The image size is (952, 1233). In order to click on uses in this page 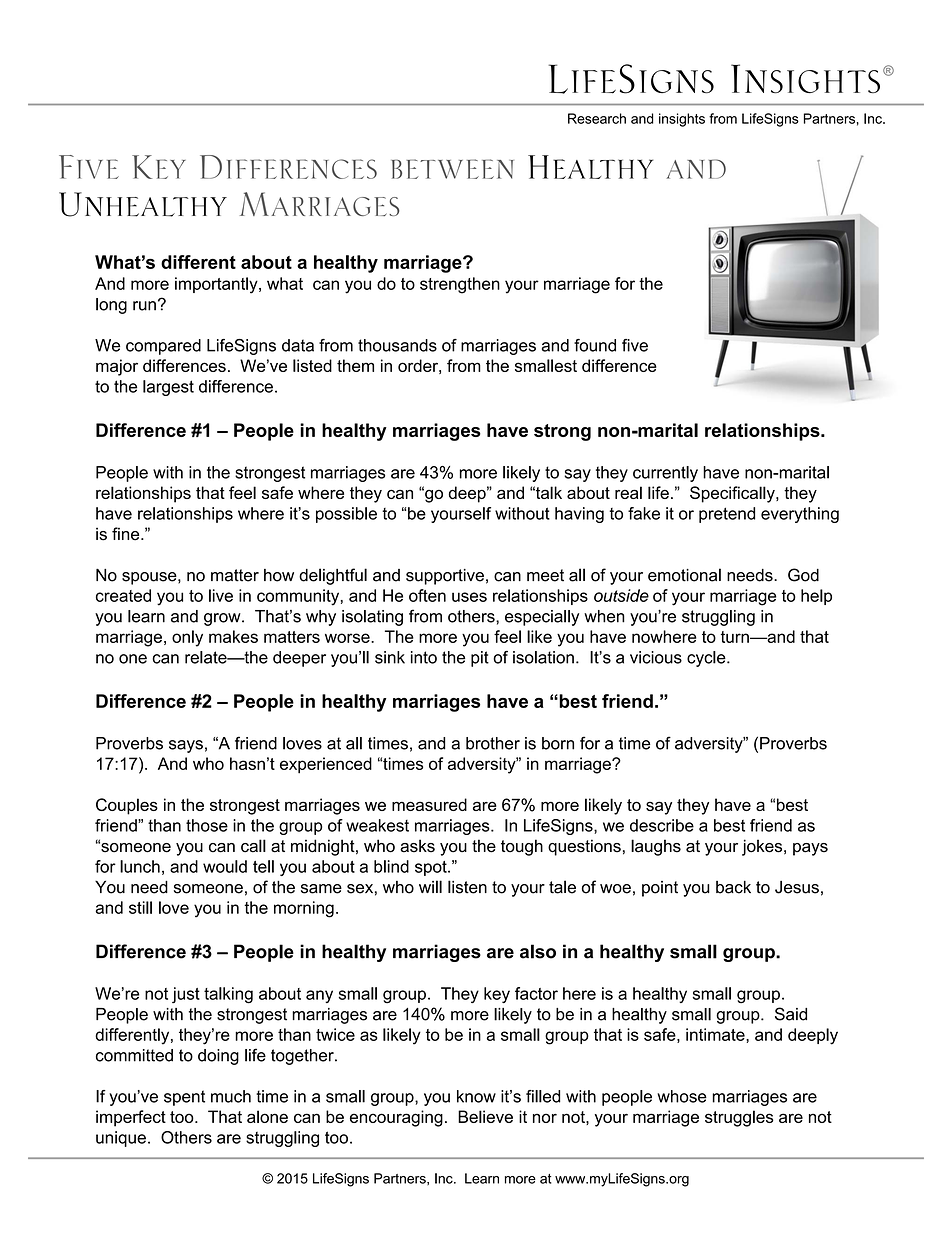, I will do `click(469, 597)`.
